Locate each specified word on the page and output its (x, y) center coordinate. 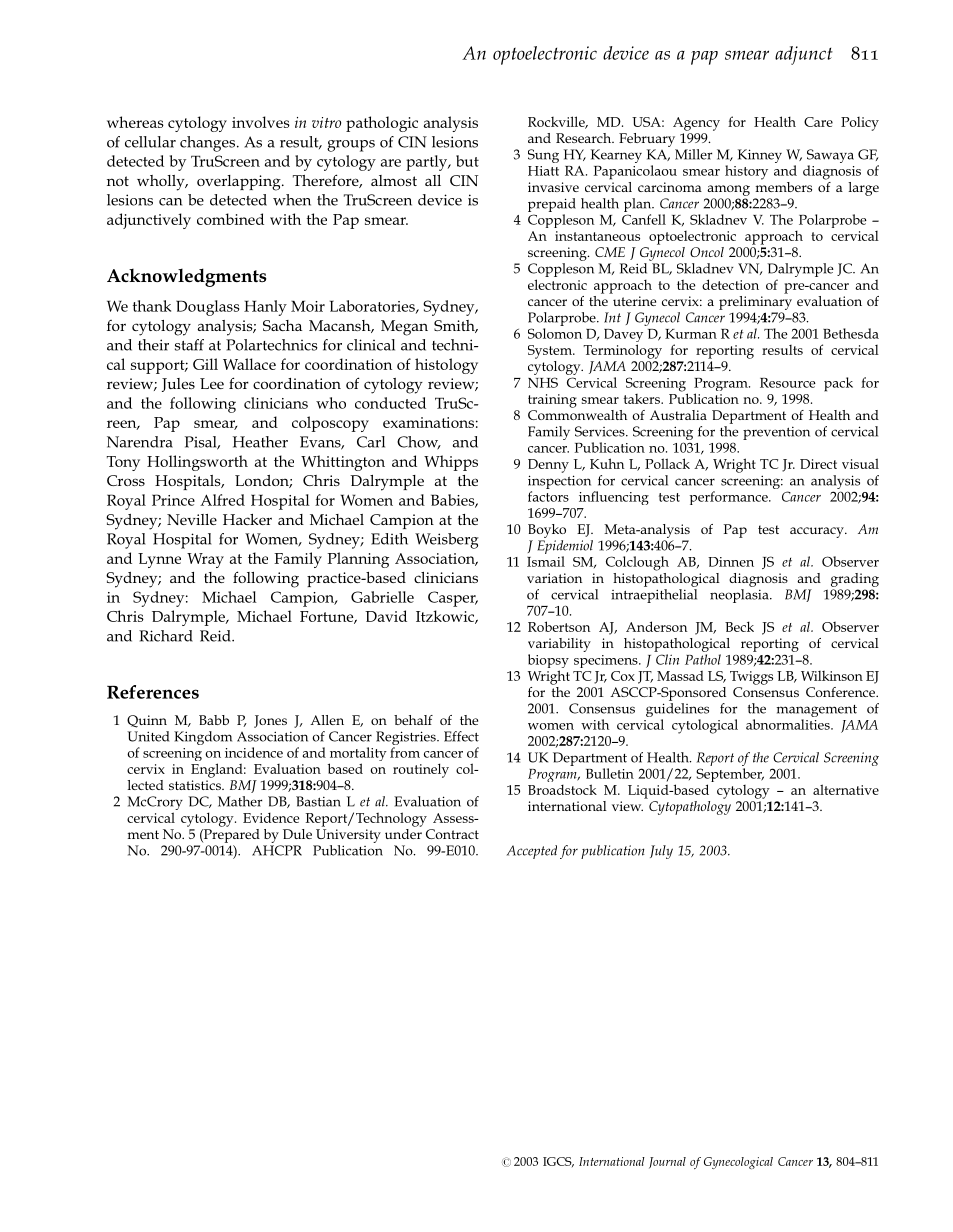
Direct (818, 464)
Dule (297, 834)
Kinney (760, 156)
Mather (240, 801)
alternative (846, 789)
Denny (548, 466)
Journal (667, 1163)
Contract (452, 834)
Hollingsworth (197, 463)
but (467, 161)
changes (209, 144)
